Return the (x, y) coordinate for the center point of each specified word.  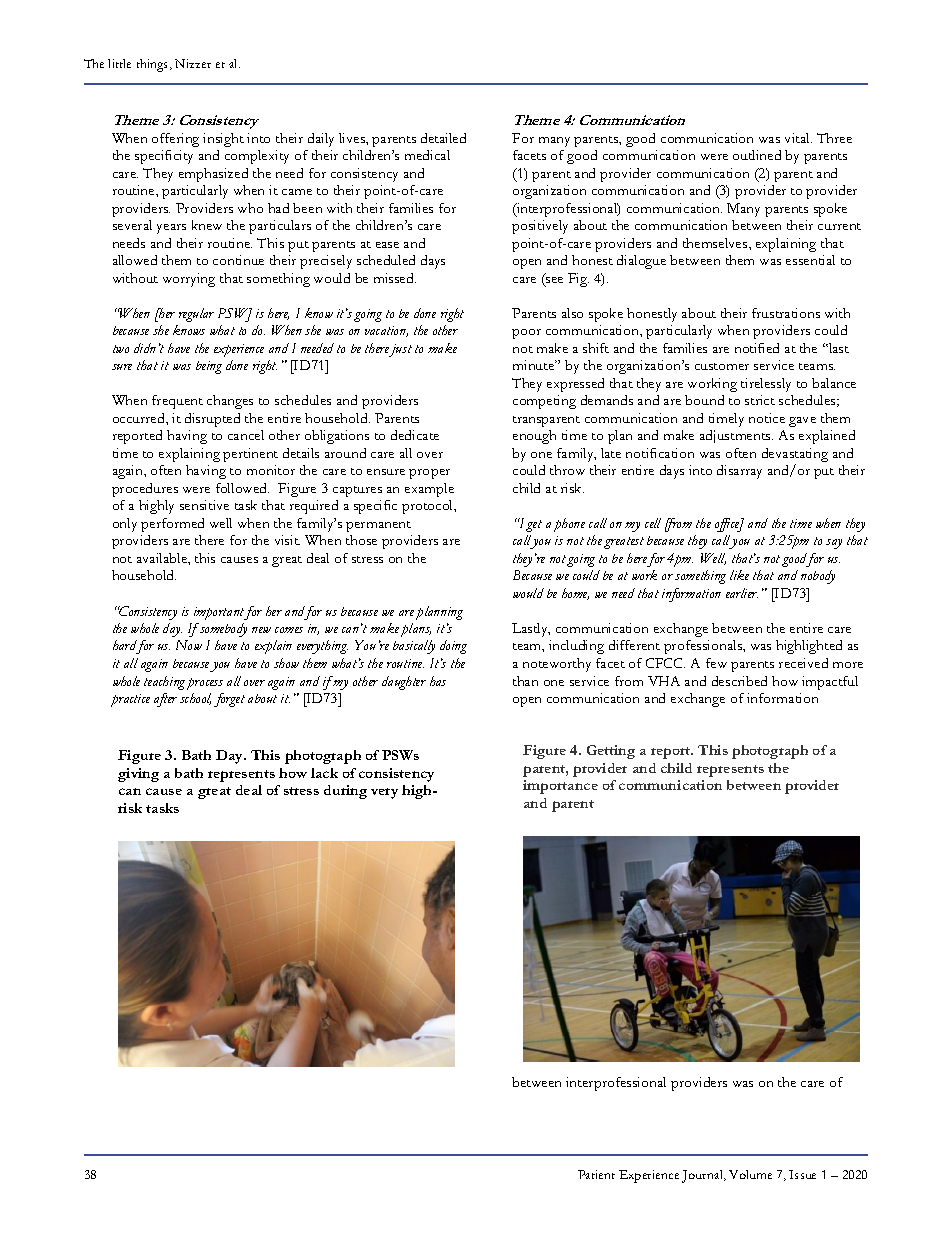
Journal (704, 1176)
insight (223, 140)
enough (534, 437)
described (739, 681)
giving (138, 775)
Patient (596, 1174)
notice (767, 418)
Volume (750, 1174)
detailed (443, 138)
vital (798, 138)
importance (560, 787)
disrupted (212, 420)
